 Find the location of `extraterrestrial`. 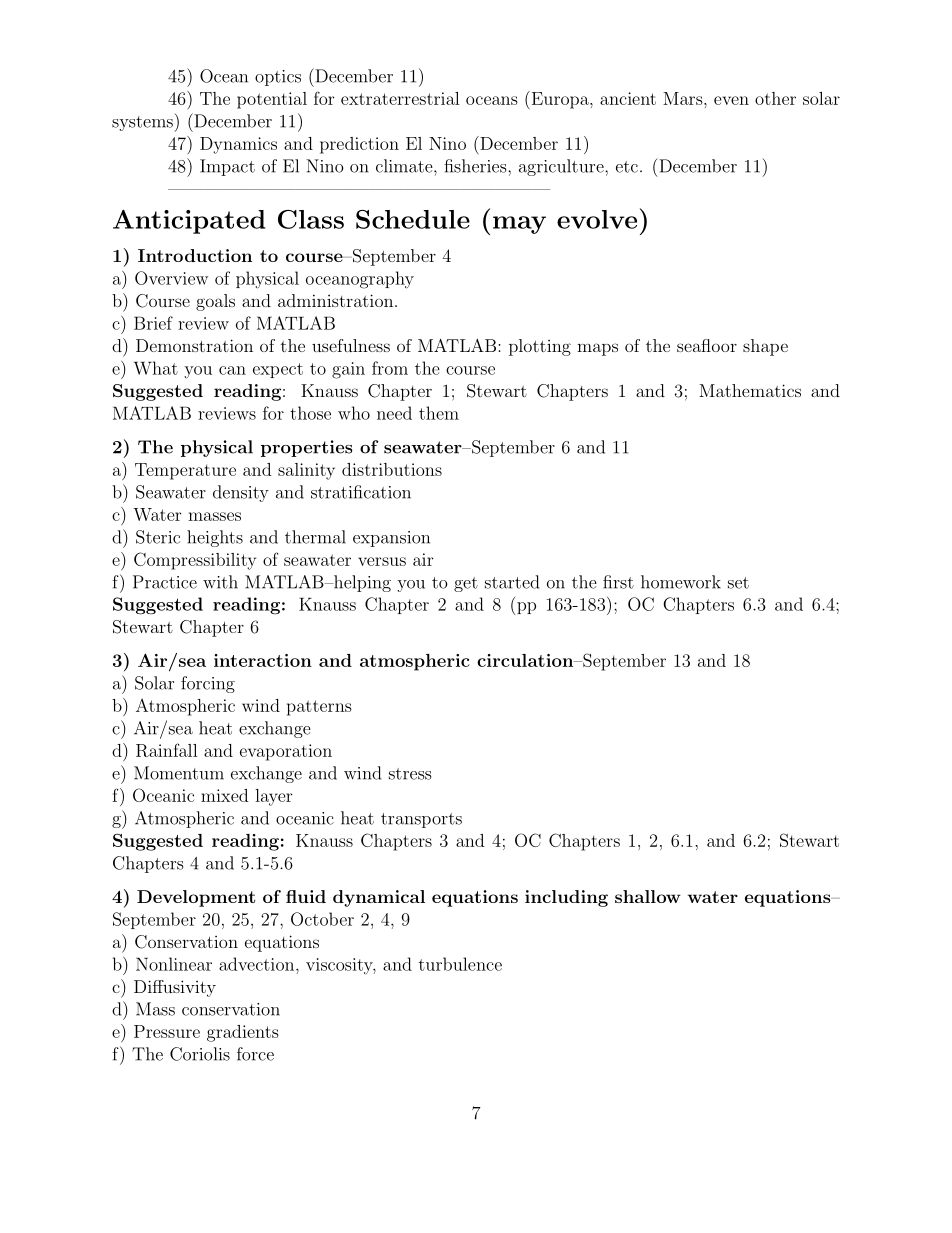

extraterrestrial is located at coordinates (400, 98).
